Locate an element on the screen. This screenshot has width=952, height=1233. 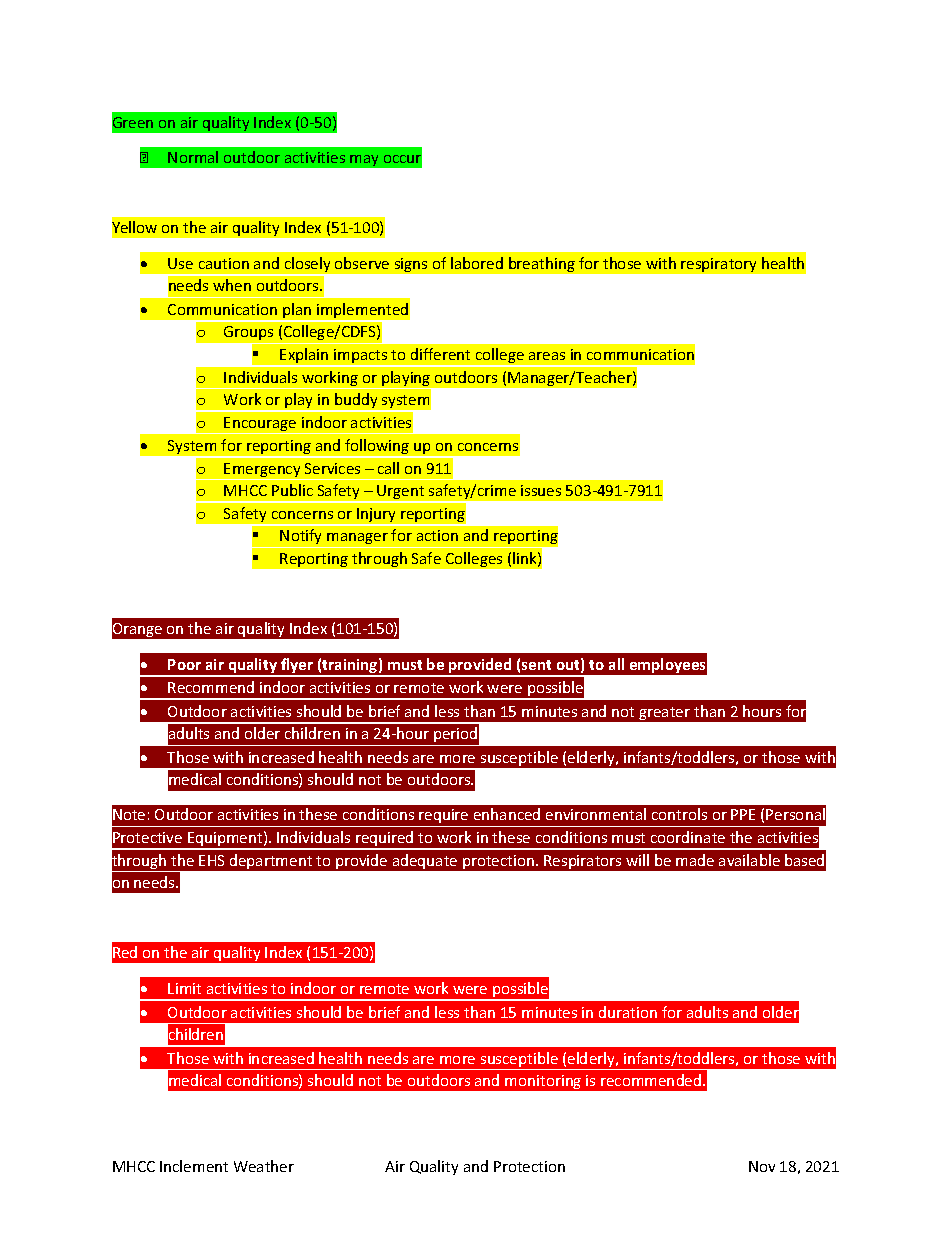
Emergency is located at coordinates (263, 471).
